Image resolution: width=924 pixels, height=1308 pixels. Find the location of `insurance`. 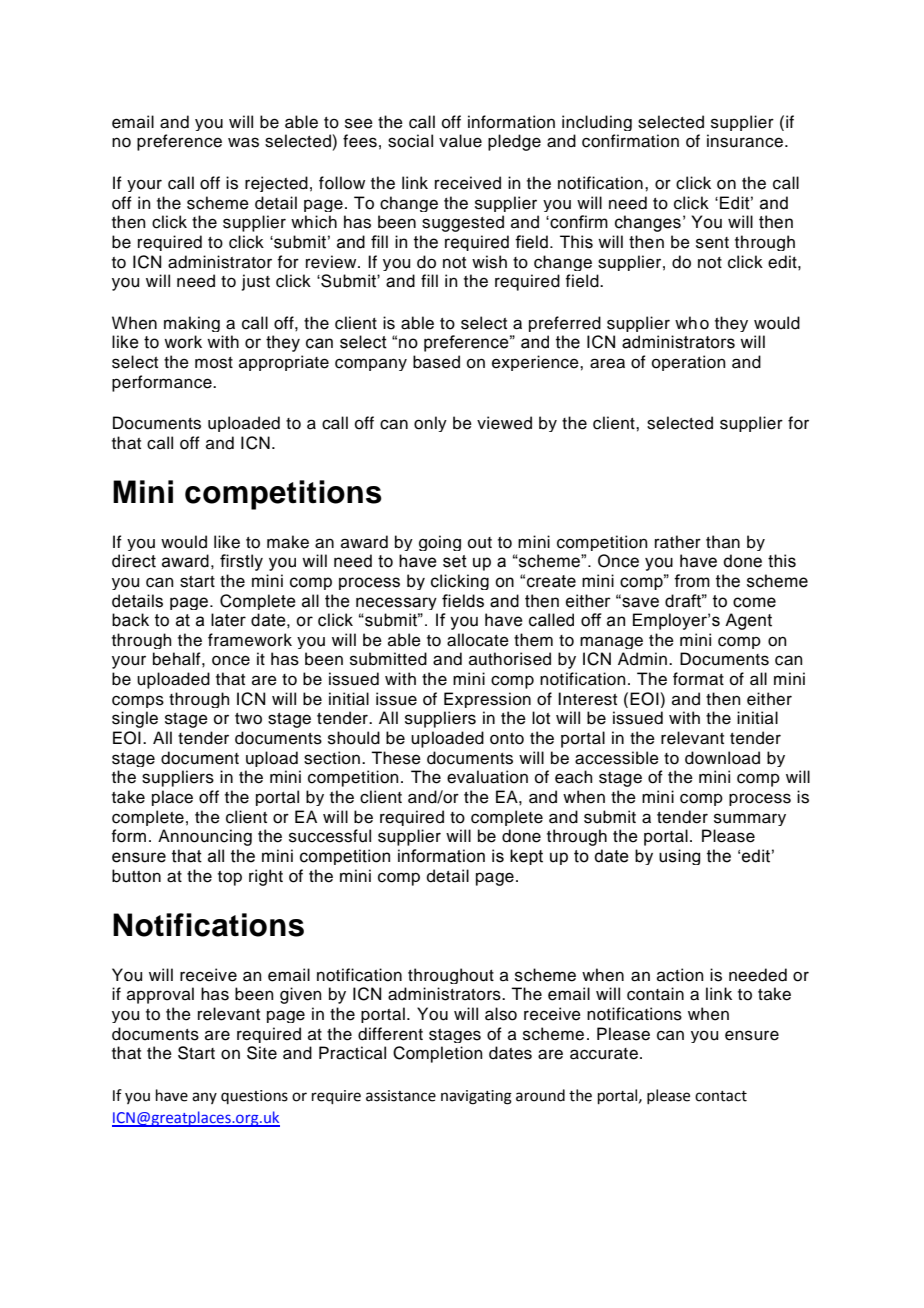

insurance is located at coordinates (745, 141).
